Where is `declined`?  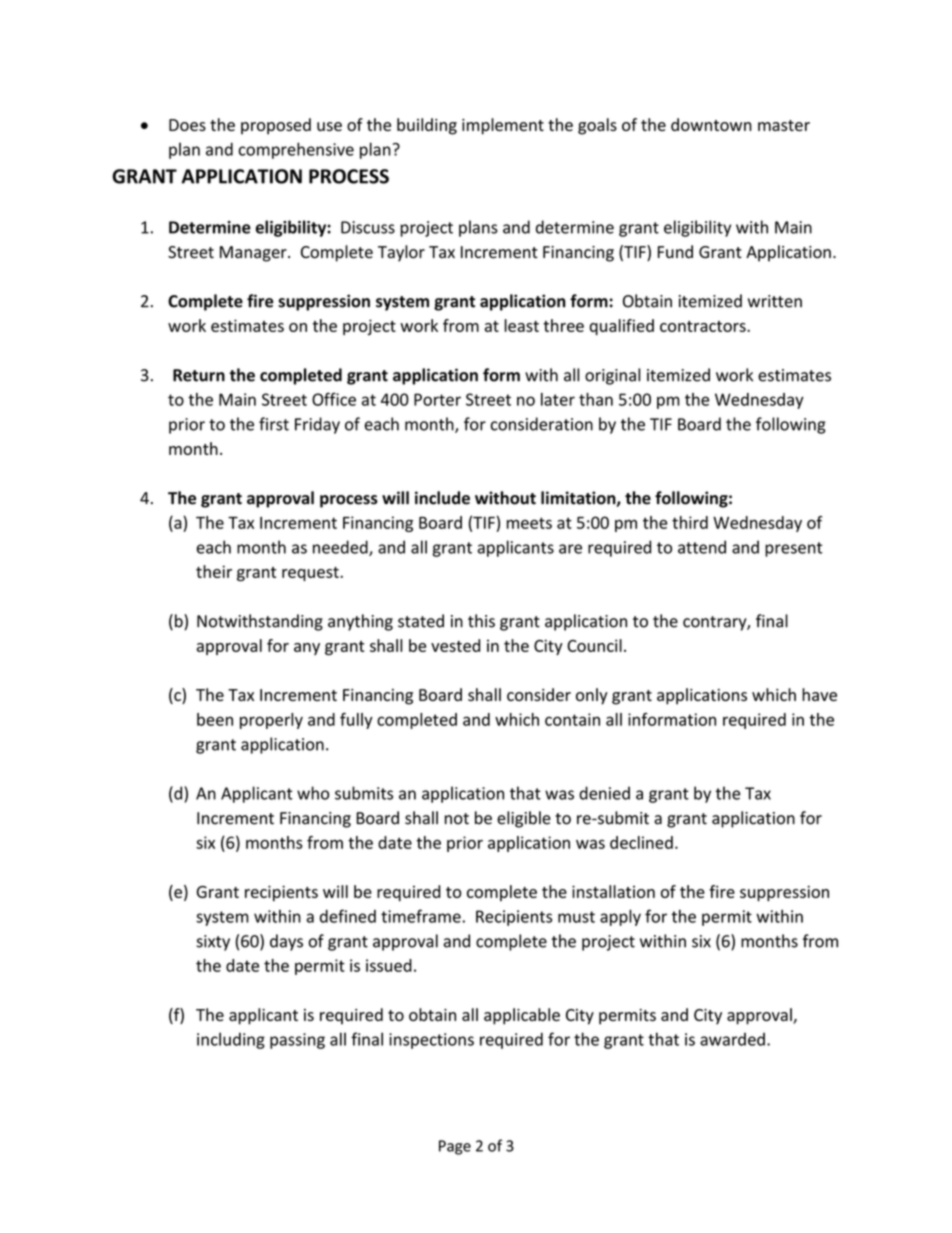 declined is located at coordinates (641, 842).
